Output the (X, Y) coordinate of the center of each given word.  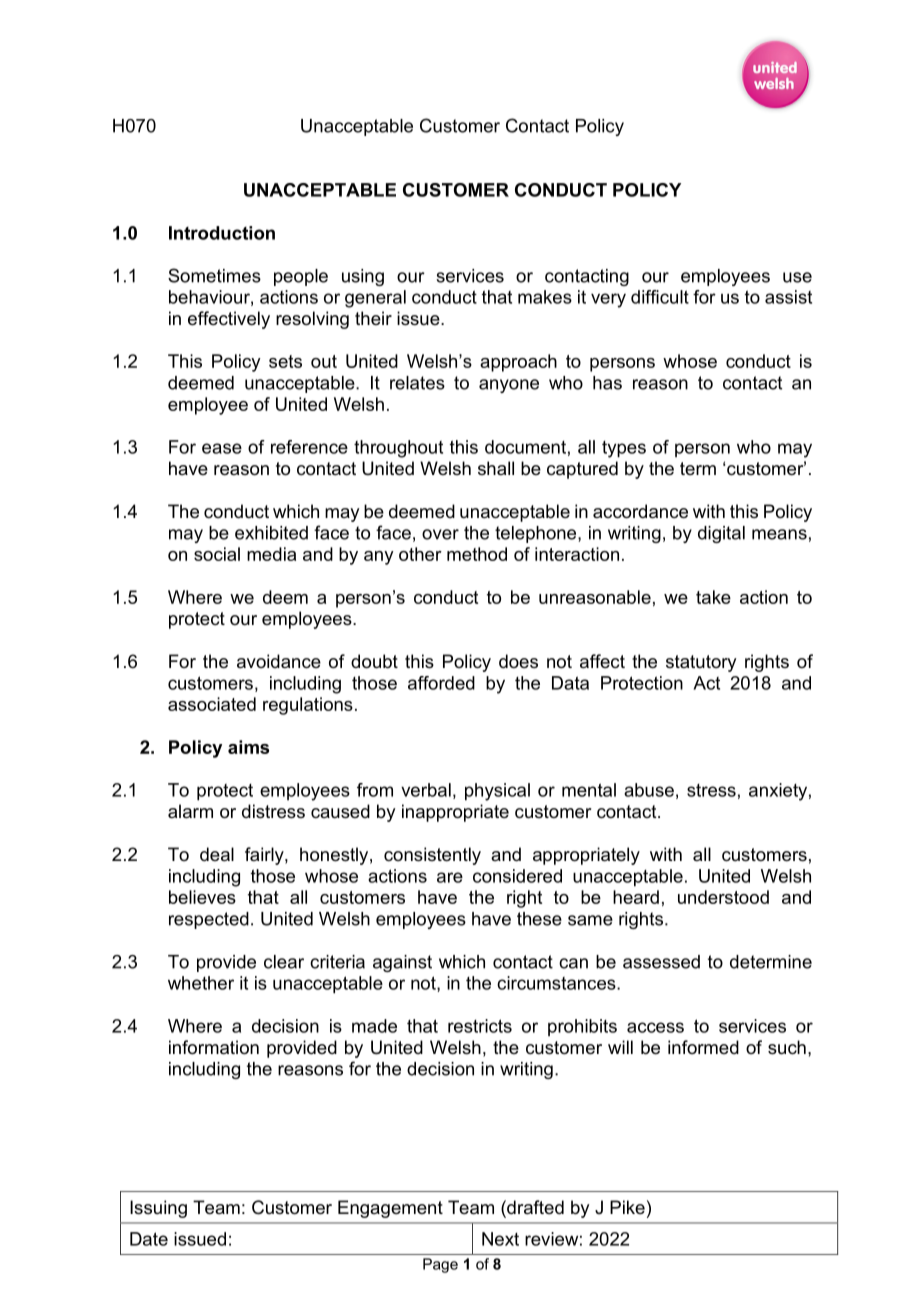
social (217, 554)
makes (545, 297)
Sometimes (214, 275)
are (450, 877)
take (713, 597)
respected (209, 920)
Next (500, 1239)
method (477, 554)
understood (723, 897)
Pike (627, 1207)
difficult (660, 297)
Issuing (158, 1209)
